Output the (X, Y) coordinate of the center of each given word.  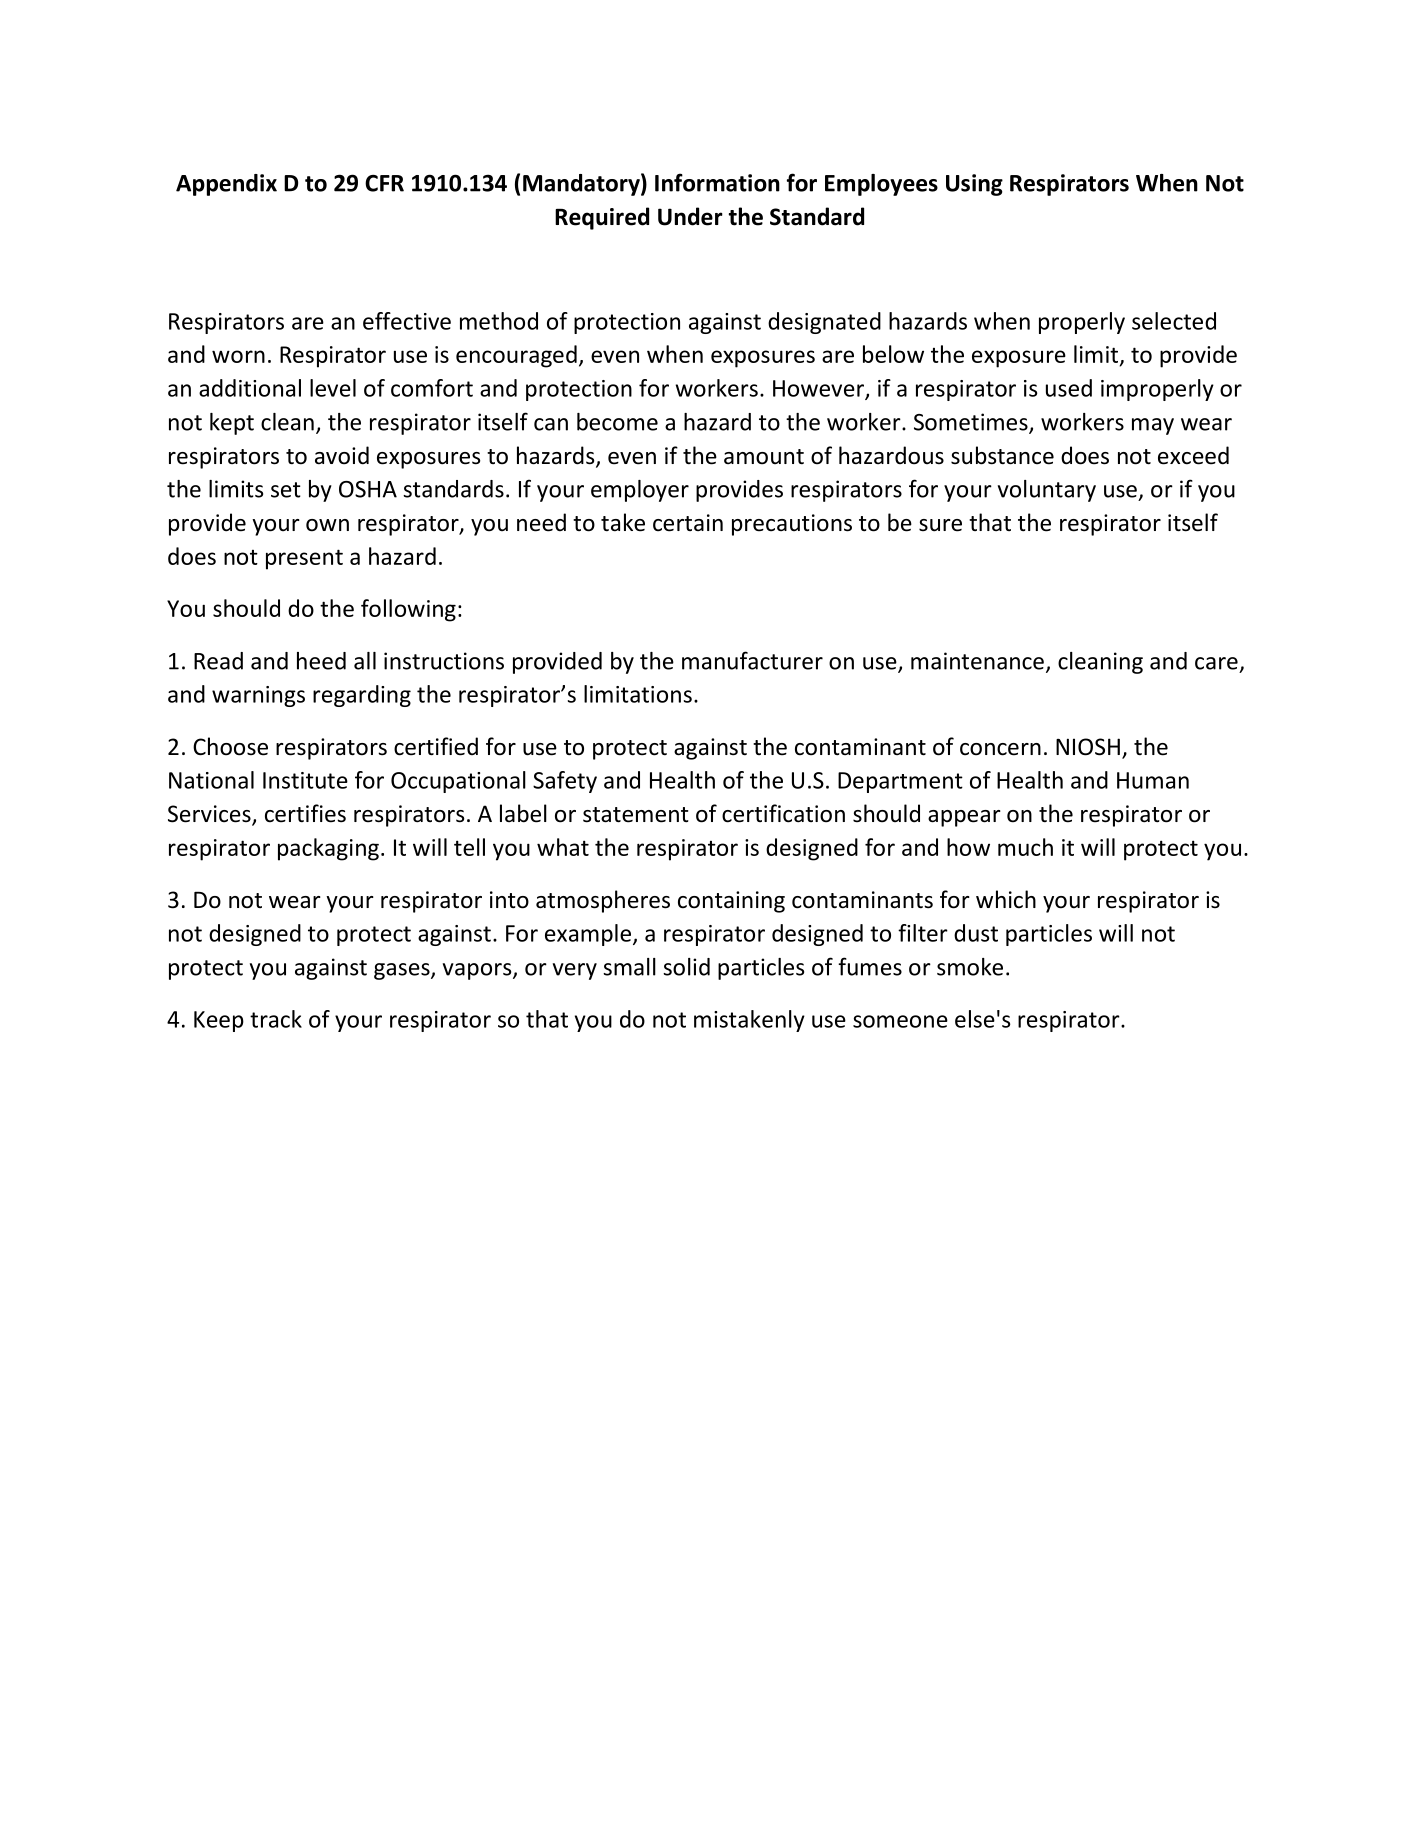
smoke (970, 967)
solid (686, 967)
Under (690, 216)
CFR (384, 183)
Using (974, 185)
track (276, 1019)
